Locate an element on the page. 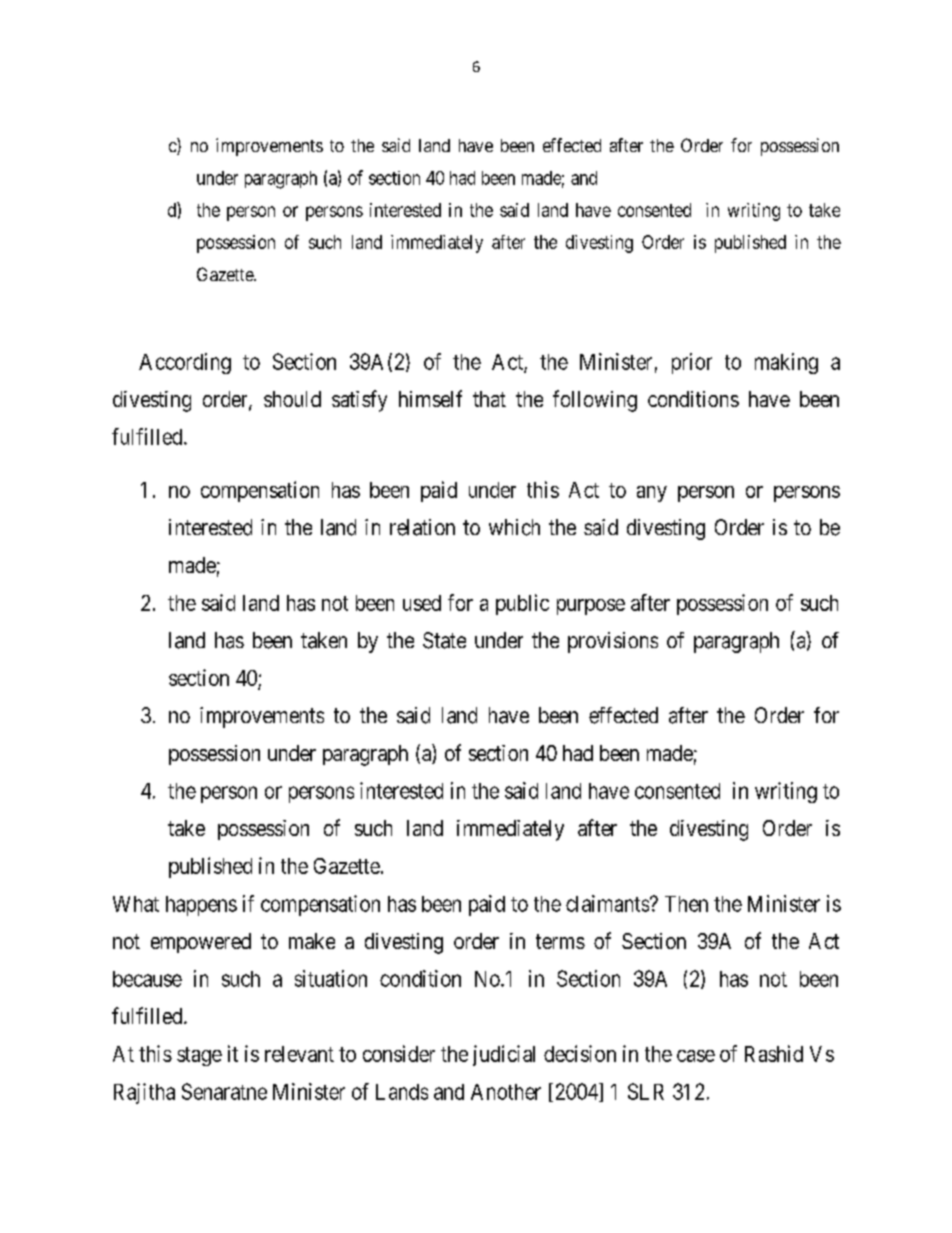  provisions is located at coordinates (613, 642).
